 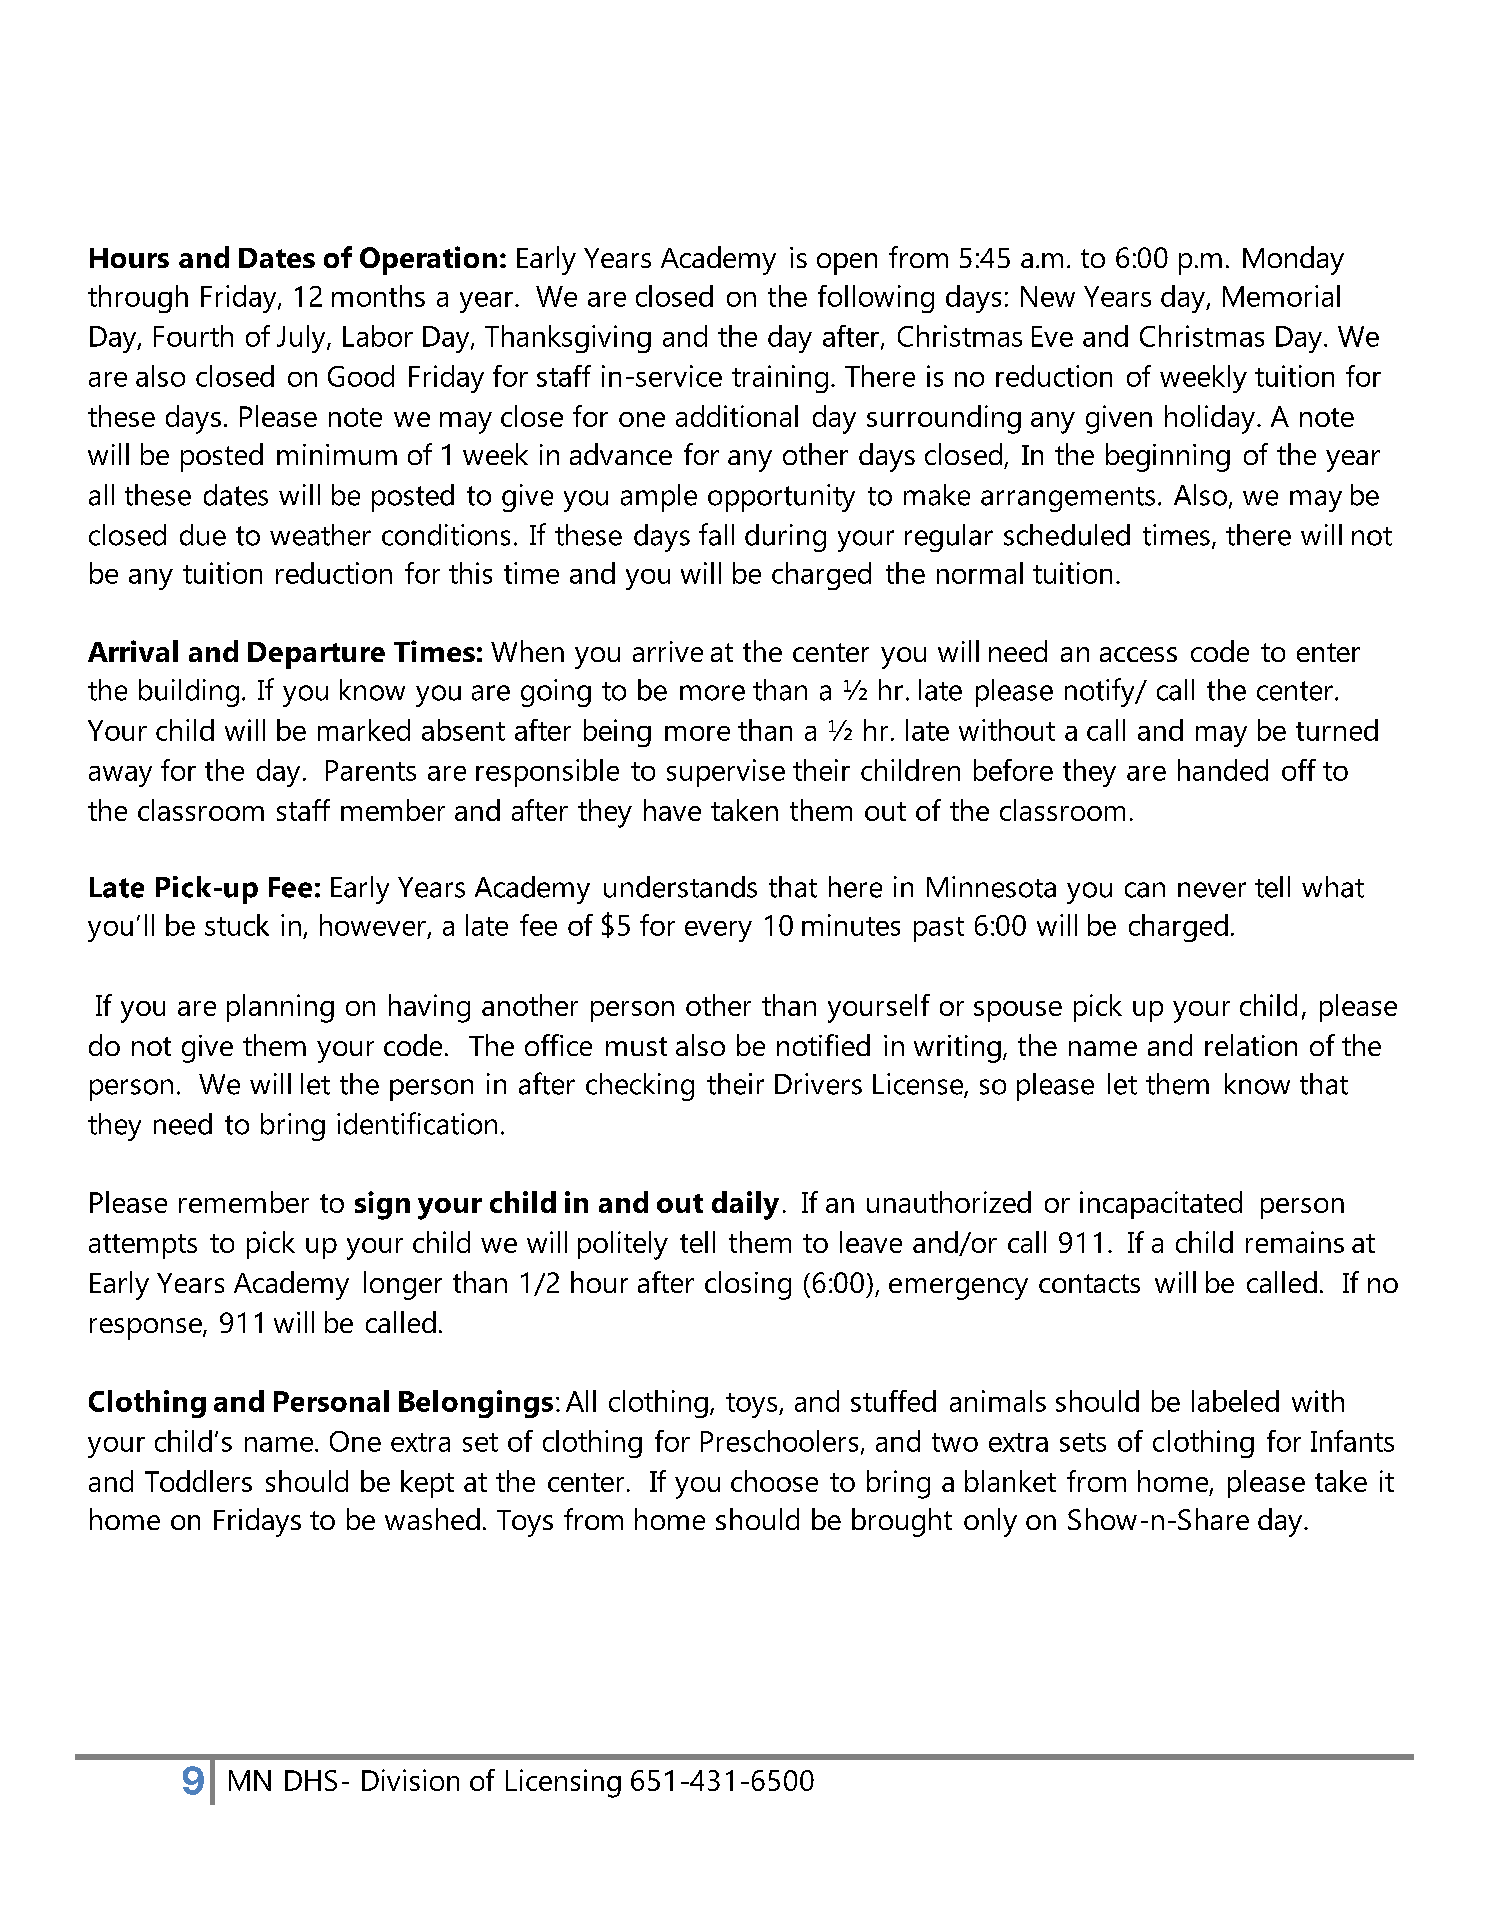 What do you see at coordinates (302, 339) in the document?
I see `July` at bounding box center [302, 339].
